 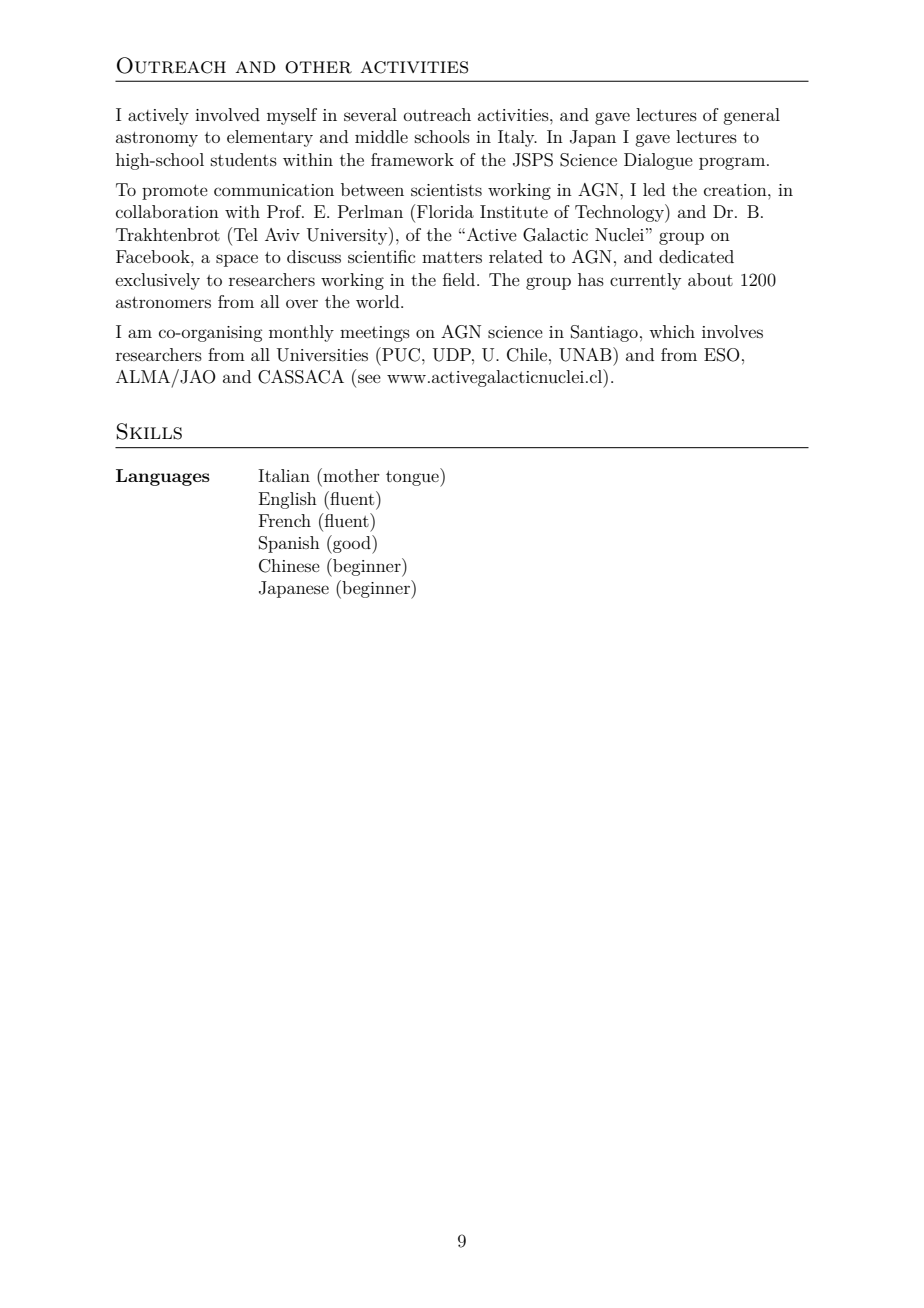 What do you see at coordinates (227, 114) in the screenshot?
I see `involved` at bounding box center [227, 114].
